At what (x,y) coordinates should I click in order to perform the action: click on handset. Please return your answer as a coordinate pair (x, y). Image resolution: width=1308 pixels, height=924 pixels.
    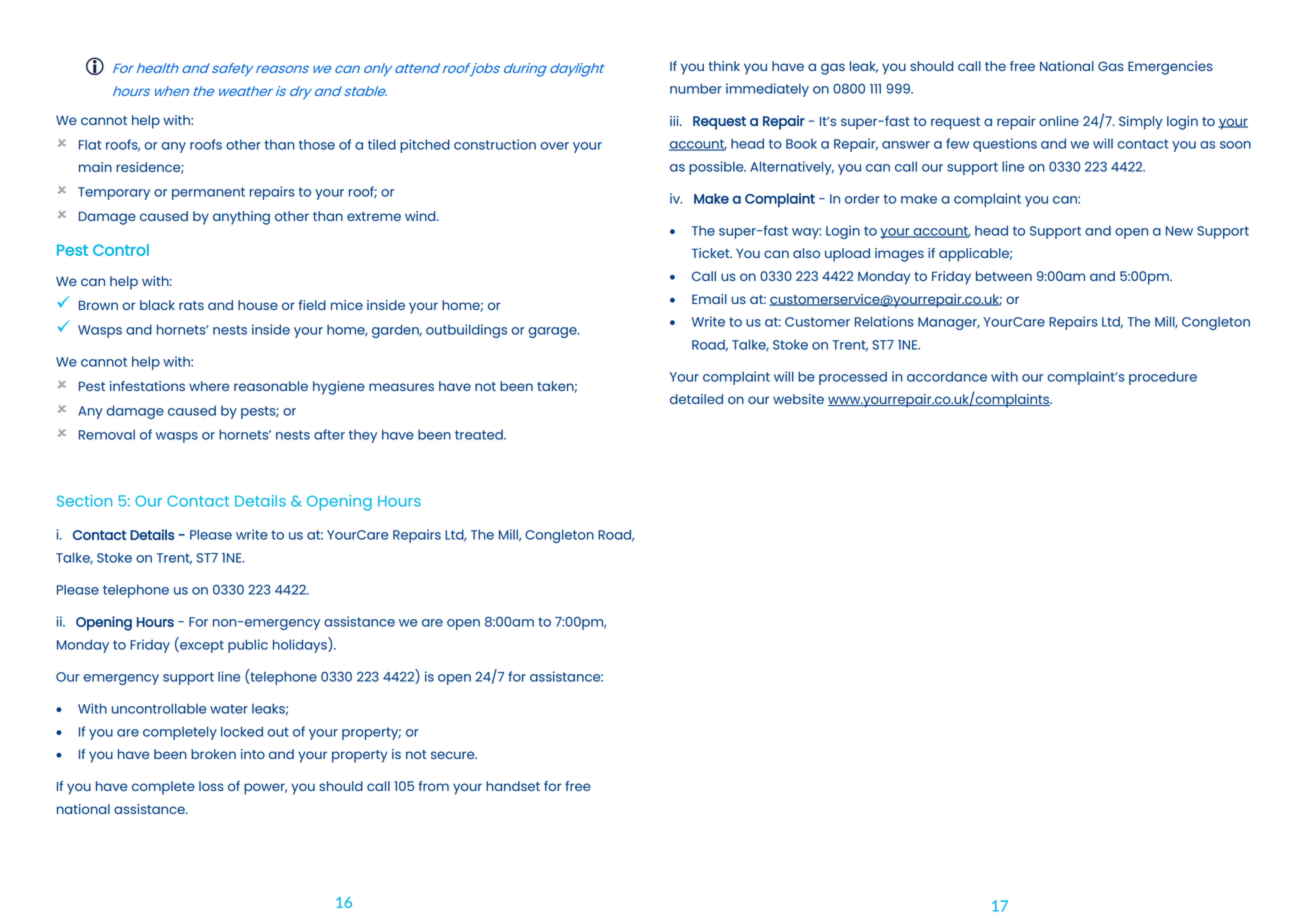
    Looking at the image, I should click on (513, 786).
